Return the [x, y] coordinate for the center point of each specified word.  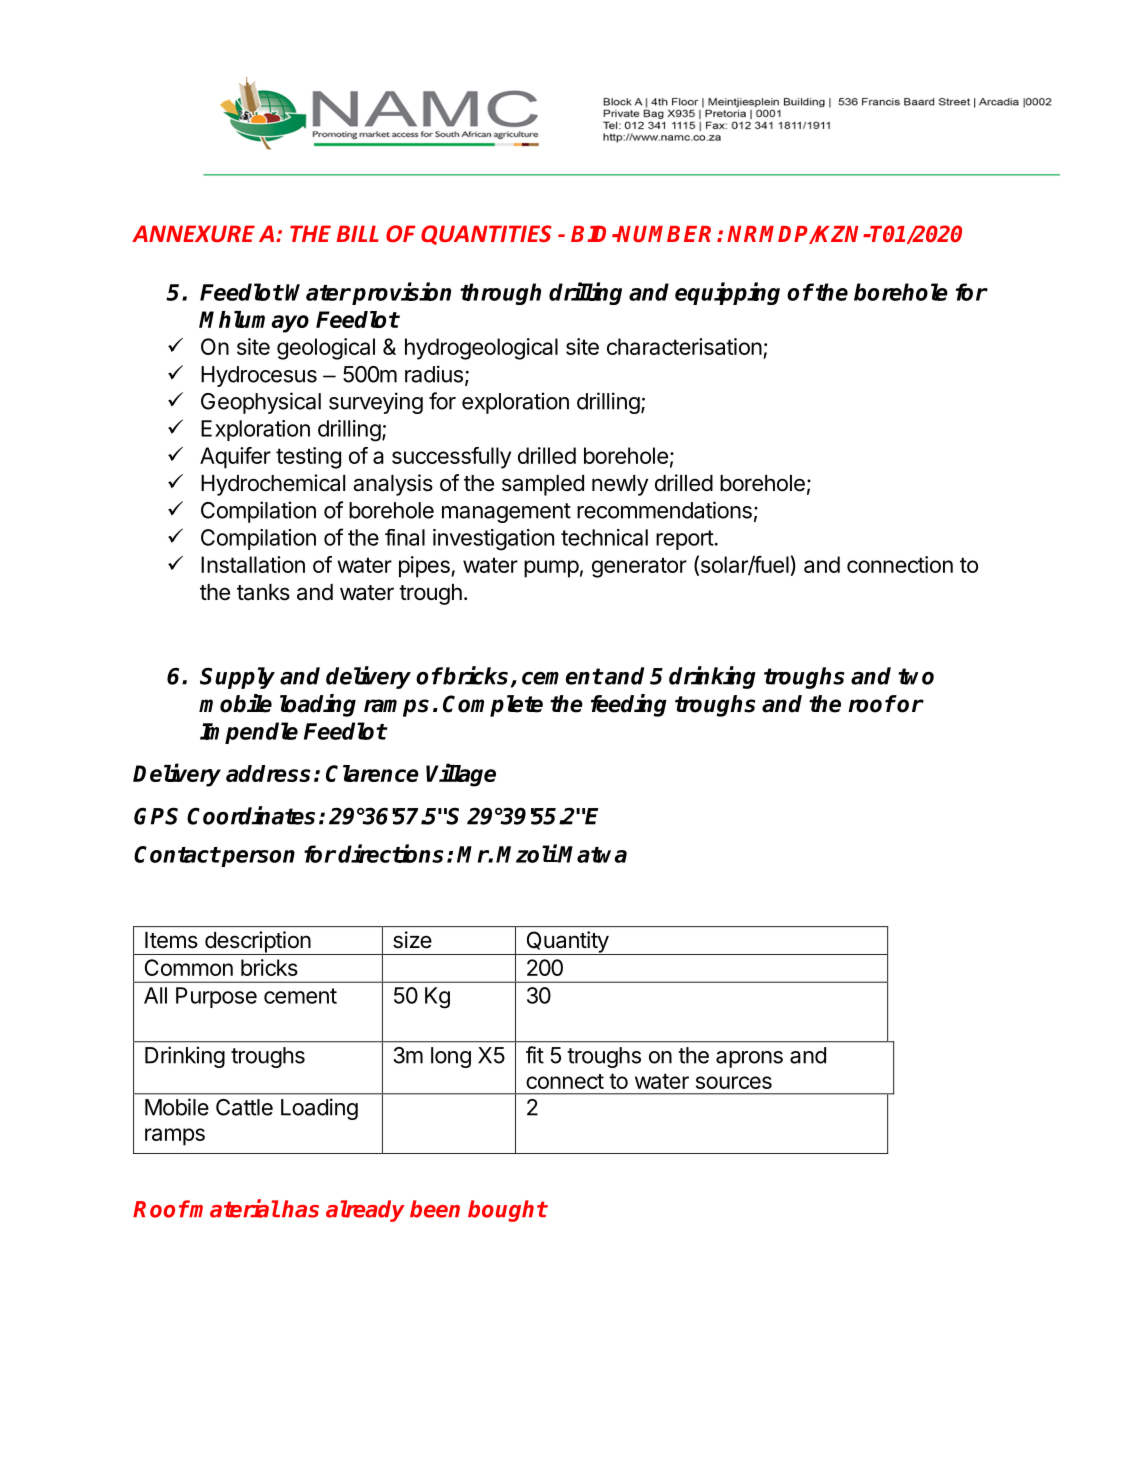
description [257, 943]
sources [734, 1082]
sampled [543, 485]
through [500, 294]
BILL [358, 233]
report [685, 540]
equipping [727, 293]
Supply [237, 678]
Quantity [567, 943]
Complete [493, 706]
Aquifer [235, 458]
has [300, 1209]
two [916, 676]
